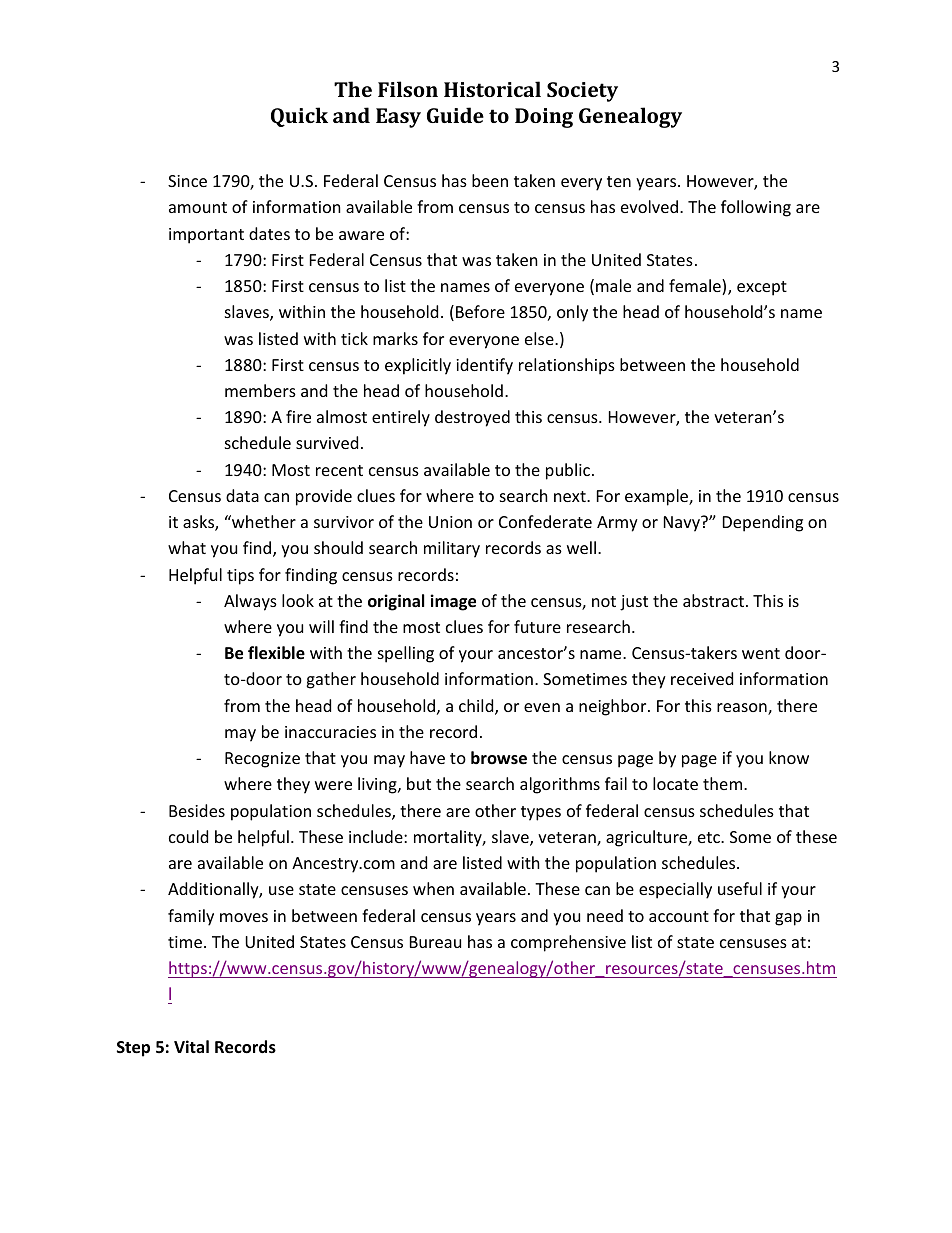 The width and height of the image is (952, 1233). Describe the element at coordinates (260, 390) in the image. I see `members` at that location.
